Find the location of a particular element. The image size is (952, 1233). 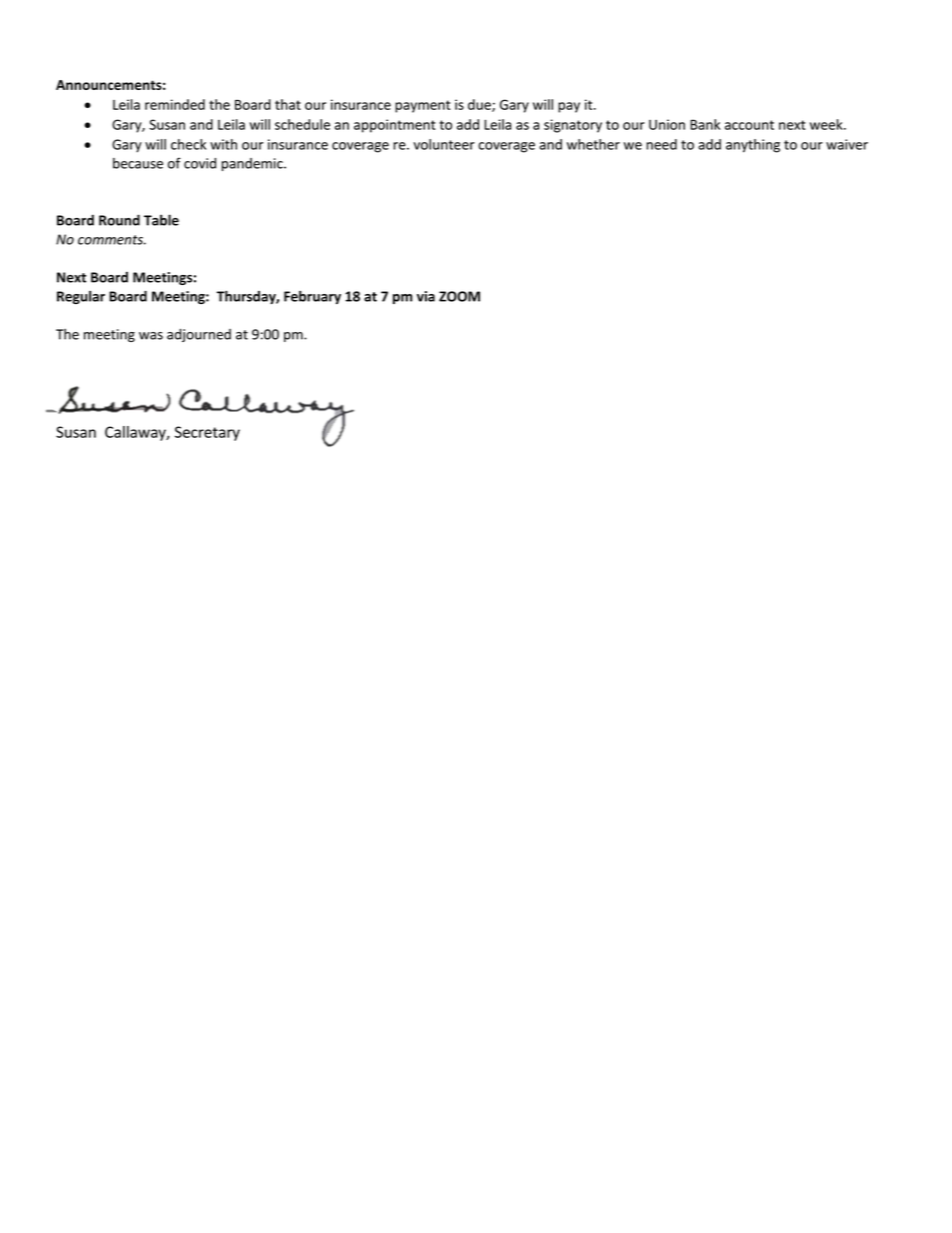

was is located at coordinates (151, 336).
